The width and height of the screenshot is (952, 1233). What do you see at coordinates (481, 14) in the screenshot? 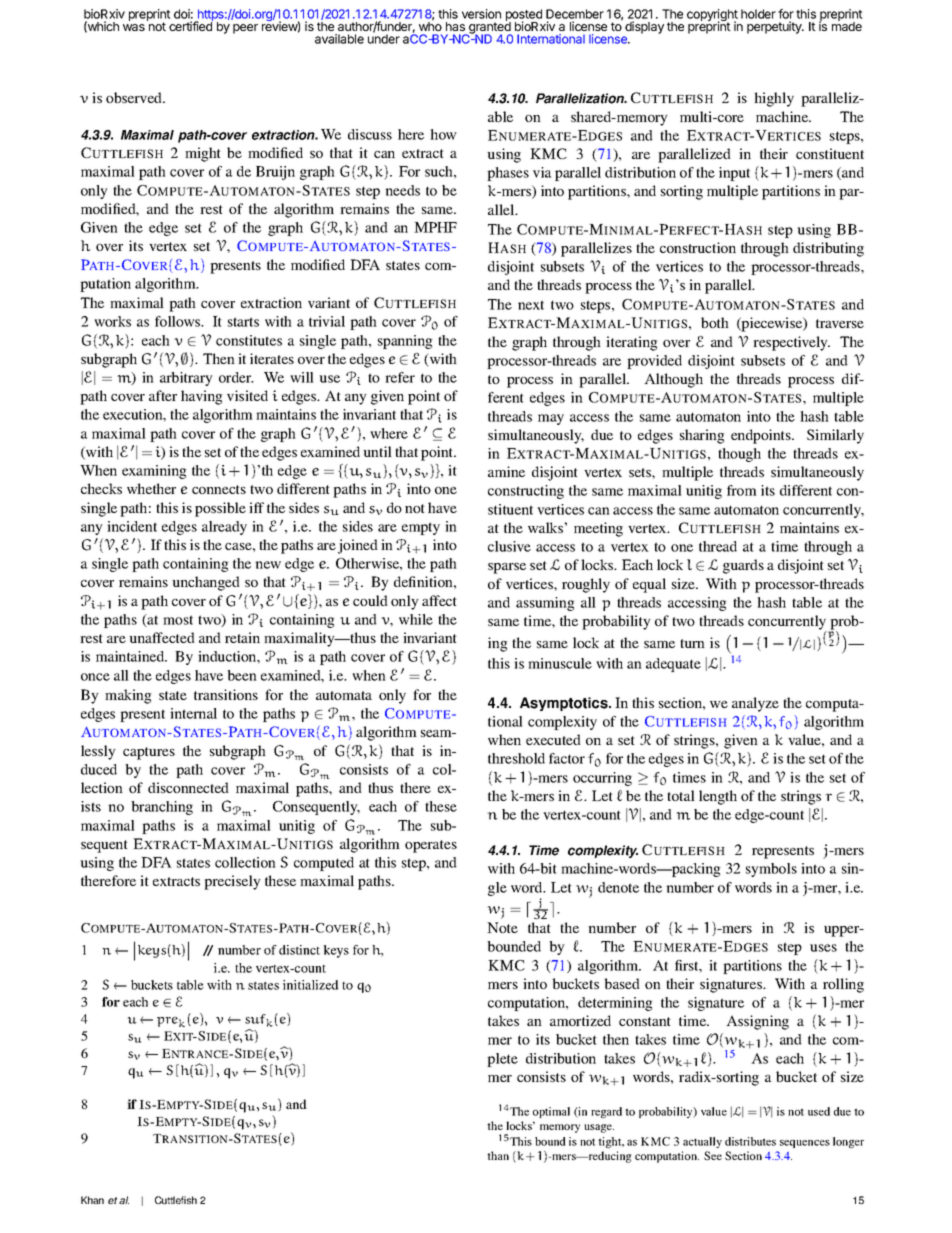
I see `version` at bounding box center [481, 14].
